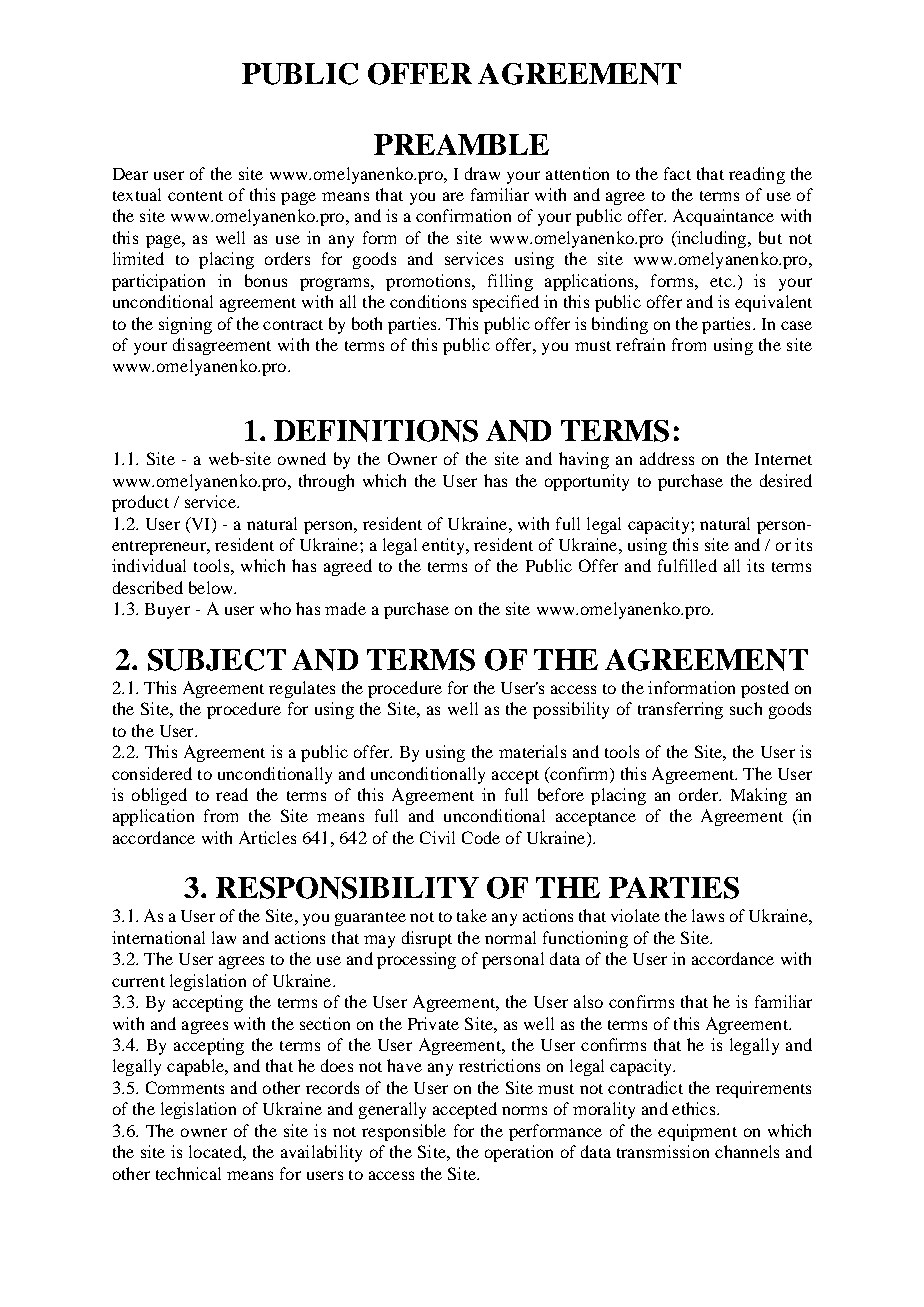 This screenshot has width=924, height=1307. Describe the element at coordinates (708, 915) in the screenshot. I see `laws` at that location.
